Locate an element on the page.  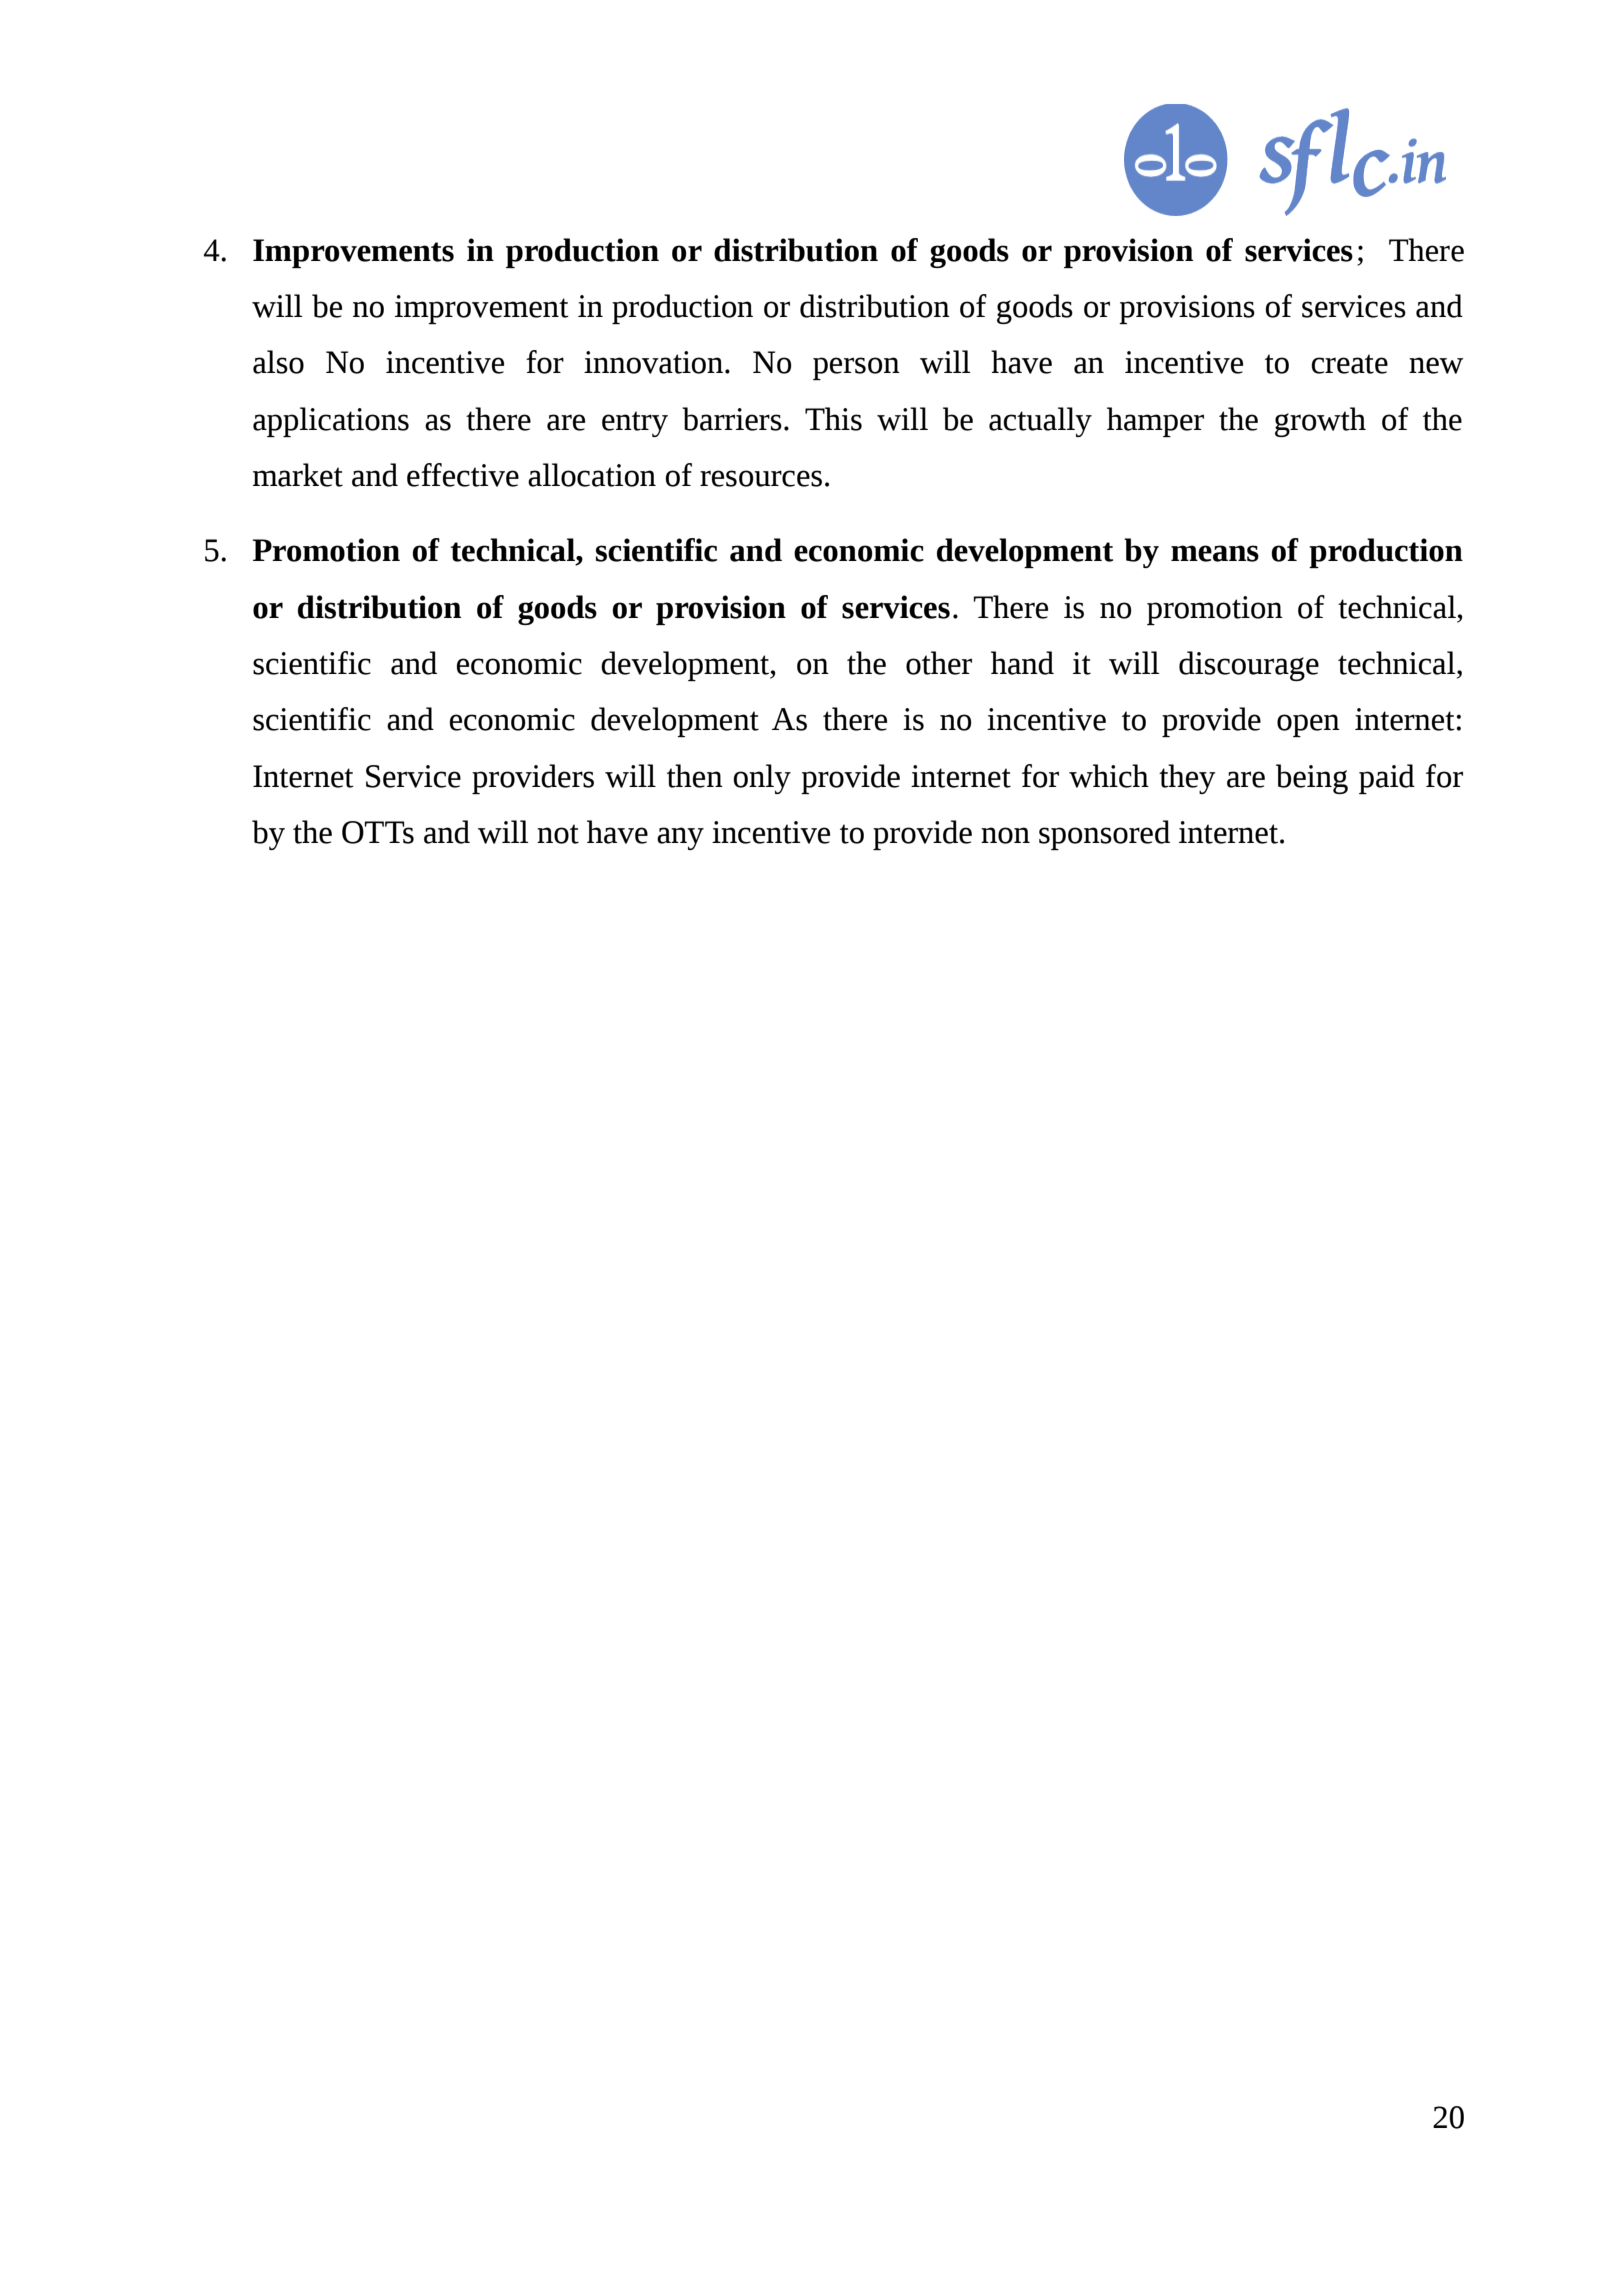
create is located at coordinates (1349, 364).
